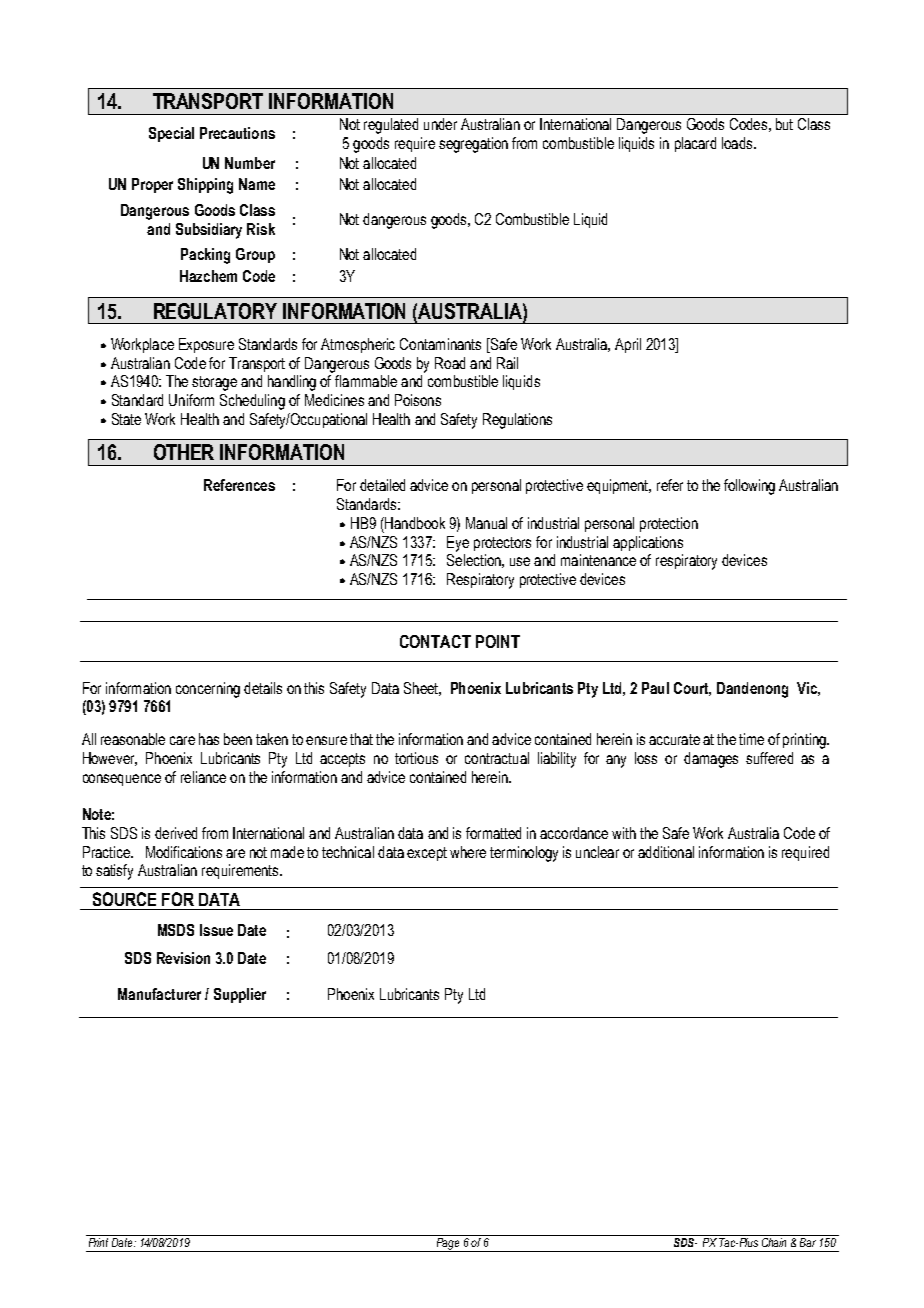  What do you see at coordinates (183, 958) in the screenshot?
I see `Revision` at bounding box center [183, 958].
